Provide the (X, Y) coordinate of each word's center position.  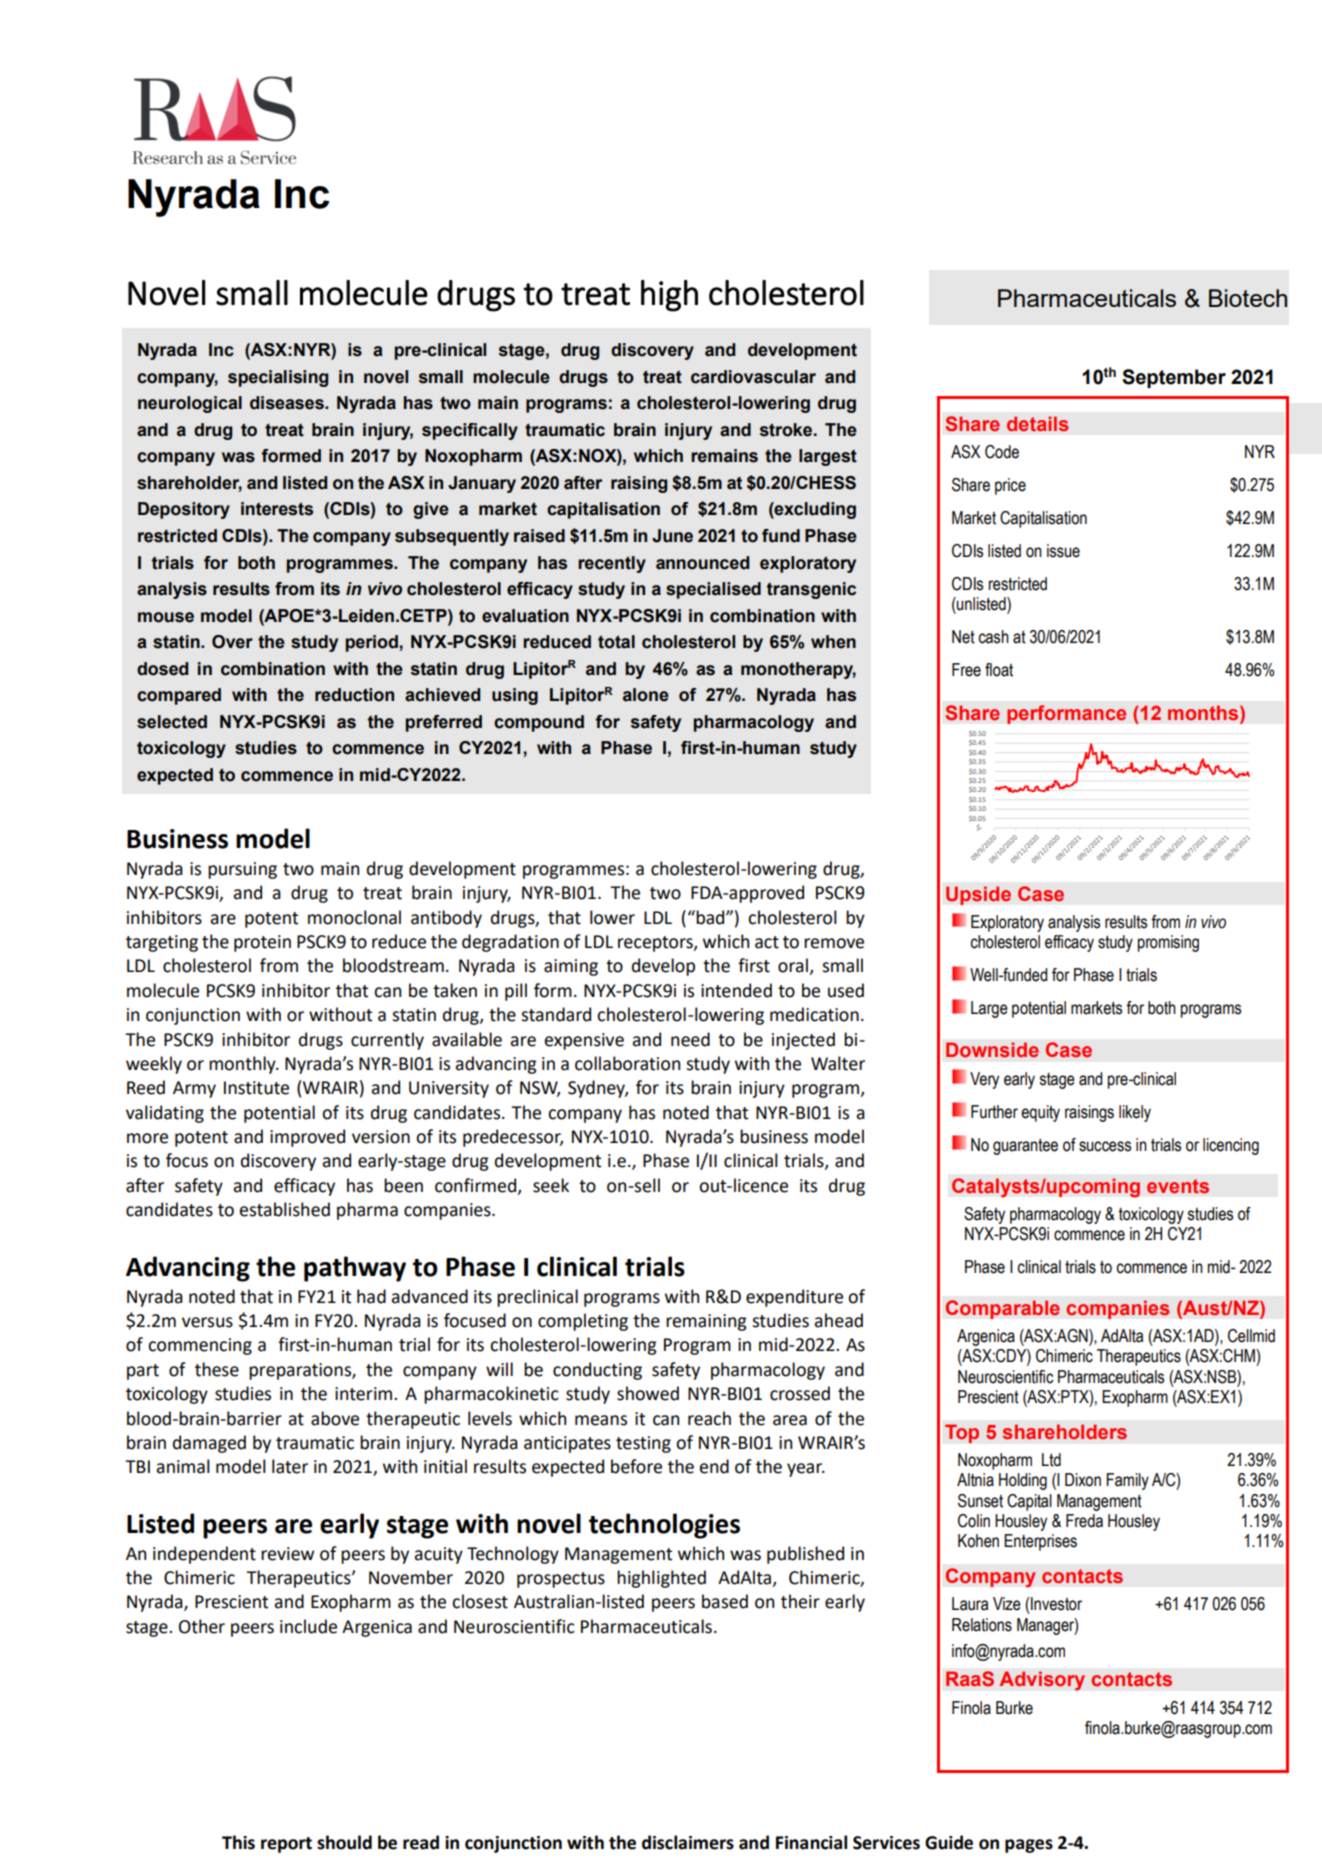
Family (1127, 1481)
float (999, 670)
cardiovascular (753, 377)
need (690, 1039)
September (1174, 378)
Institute (256, 1088)
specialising (278, 378)
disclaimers (688, 1842)
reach (709, 1418)
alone (646, 695)
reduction (354, 695)
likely (1135, 1113)
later (290, 1466)
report (286, 1845)
